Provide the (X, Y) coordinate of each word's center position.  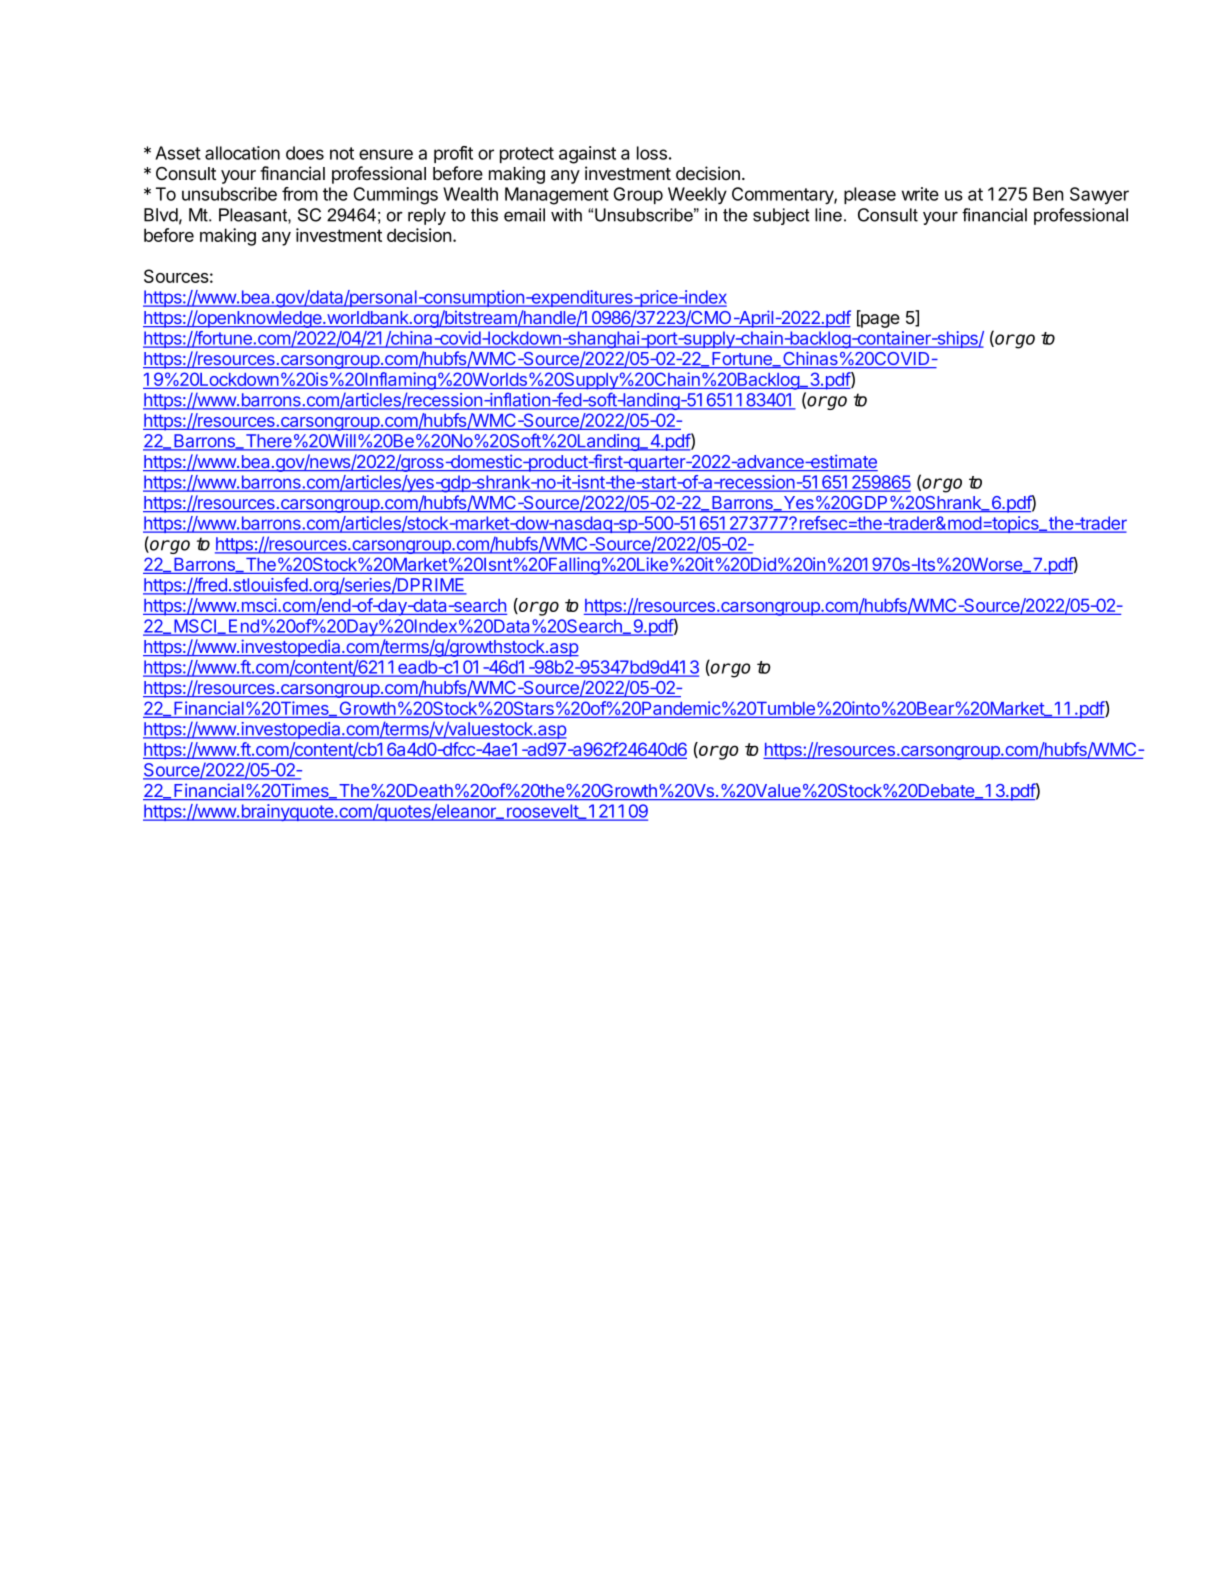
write (920, 194)
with (566, 215)
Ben (1048, 194)
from (300, 194)
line (828, 215)
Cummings (396, 196)
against (587, 155)
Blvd (161, 215)
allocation (242, 153)
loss (652, 153)
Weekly (697, 196)
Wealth (470, 194)
